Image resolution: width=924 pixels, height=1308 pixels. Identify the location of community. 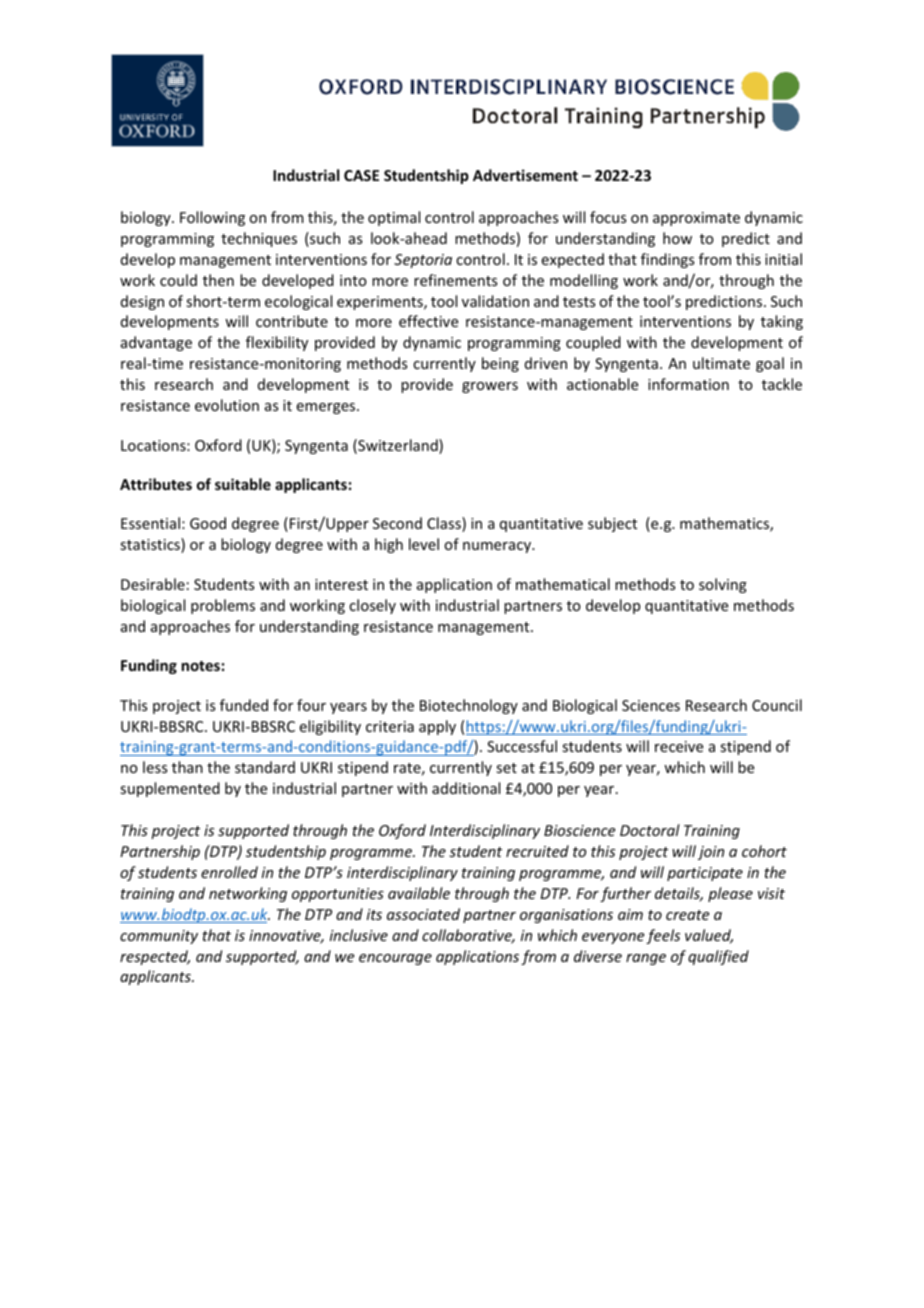
(159, 937).
